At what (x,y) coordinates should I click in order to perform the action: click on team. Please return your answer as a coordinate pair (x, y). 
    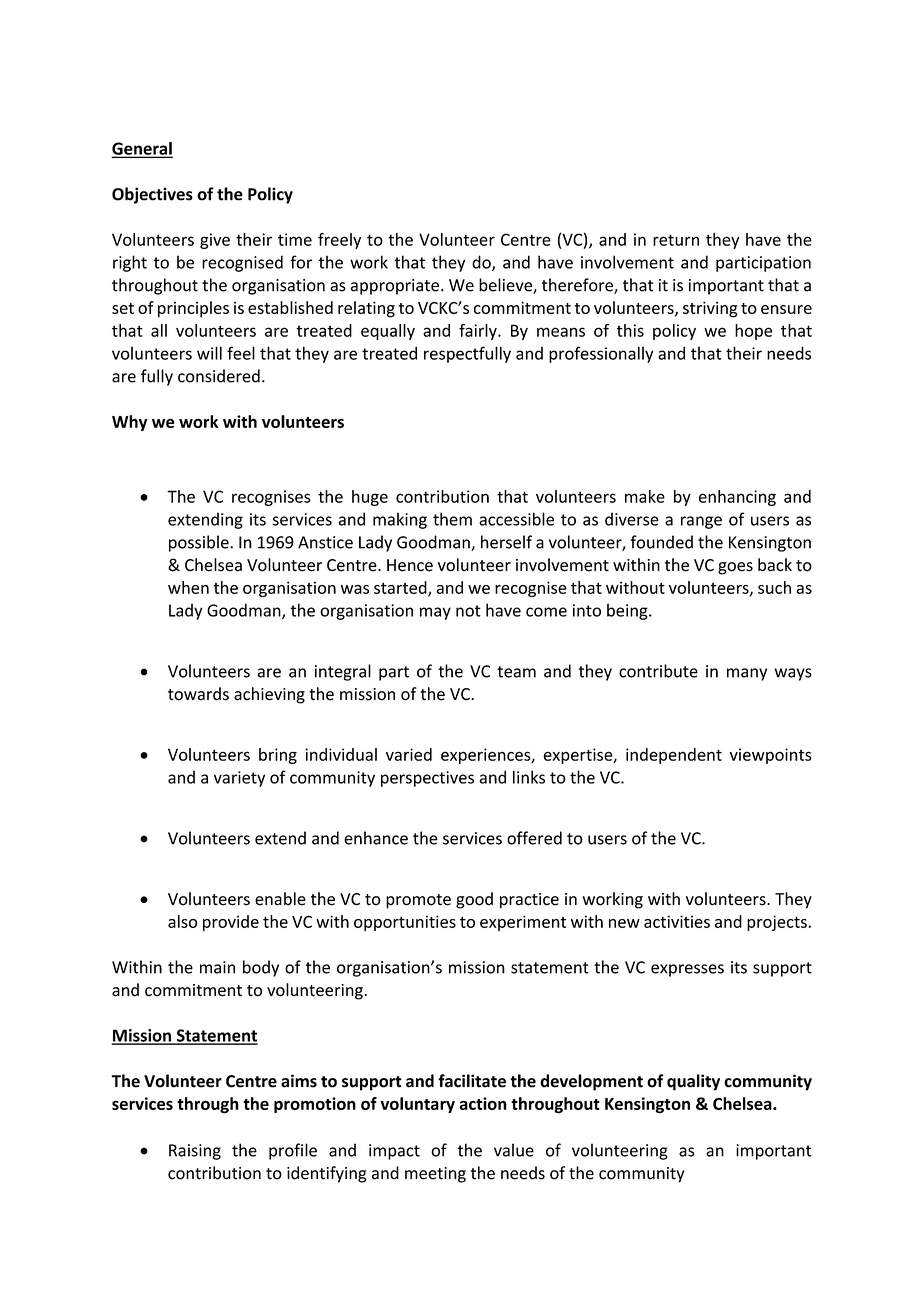
    Looking at the image, I should click on (516, 672).
